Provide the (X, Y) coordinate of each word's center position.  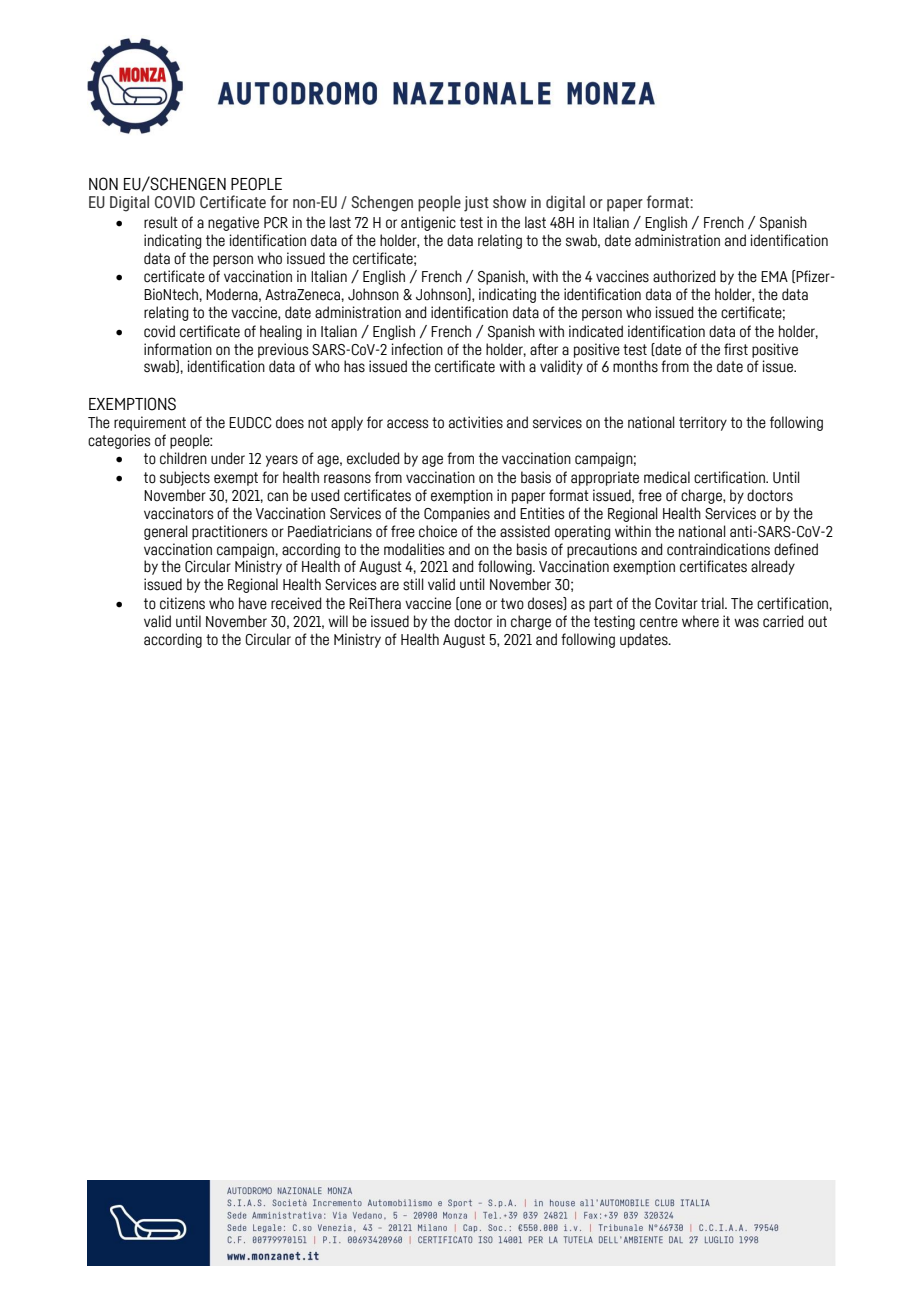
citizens (182, 603)
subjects (185, 478)
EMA (774, 276)
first (736, 349)
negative (233, 223)
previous (283, 350)
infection (417, 349)
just (476, 204)
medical (667, 477)
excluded (373, 458)
